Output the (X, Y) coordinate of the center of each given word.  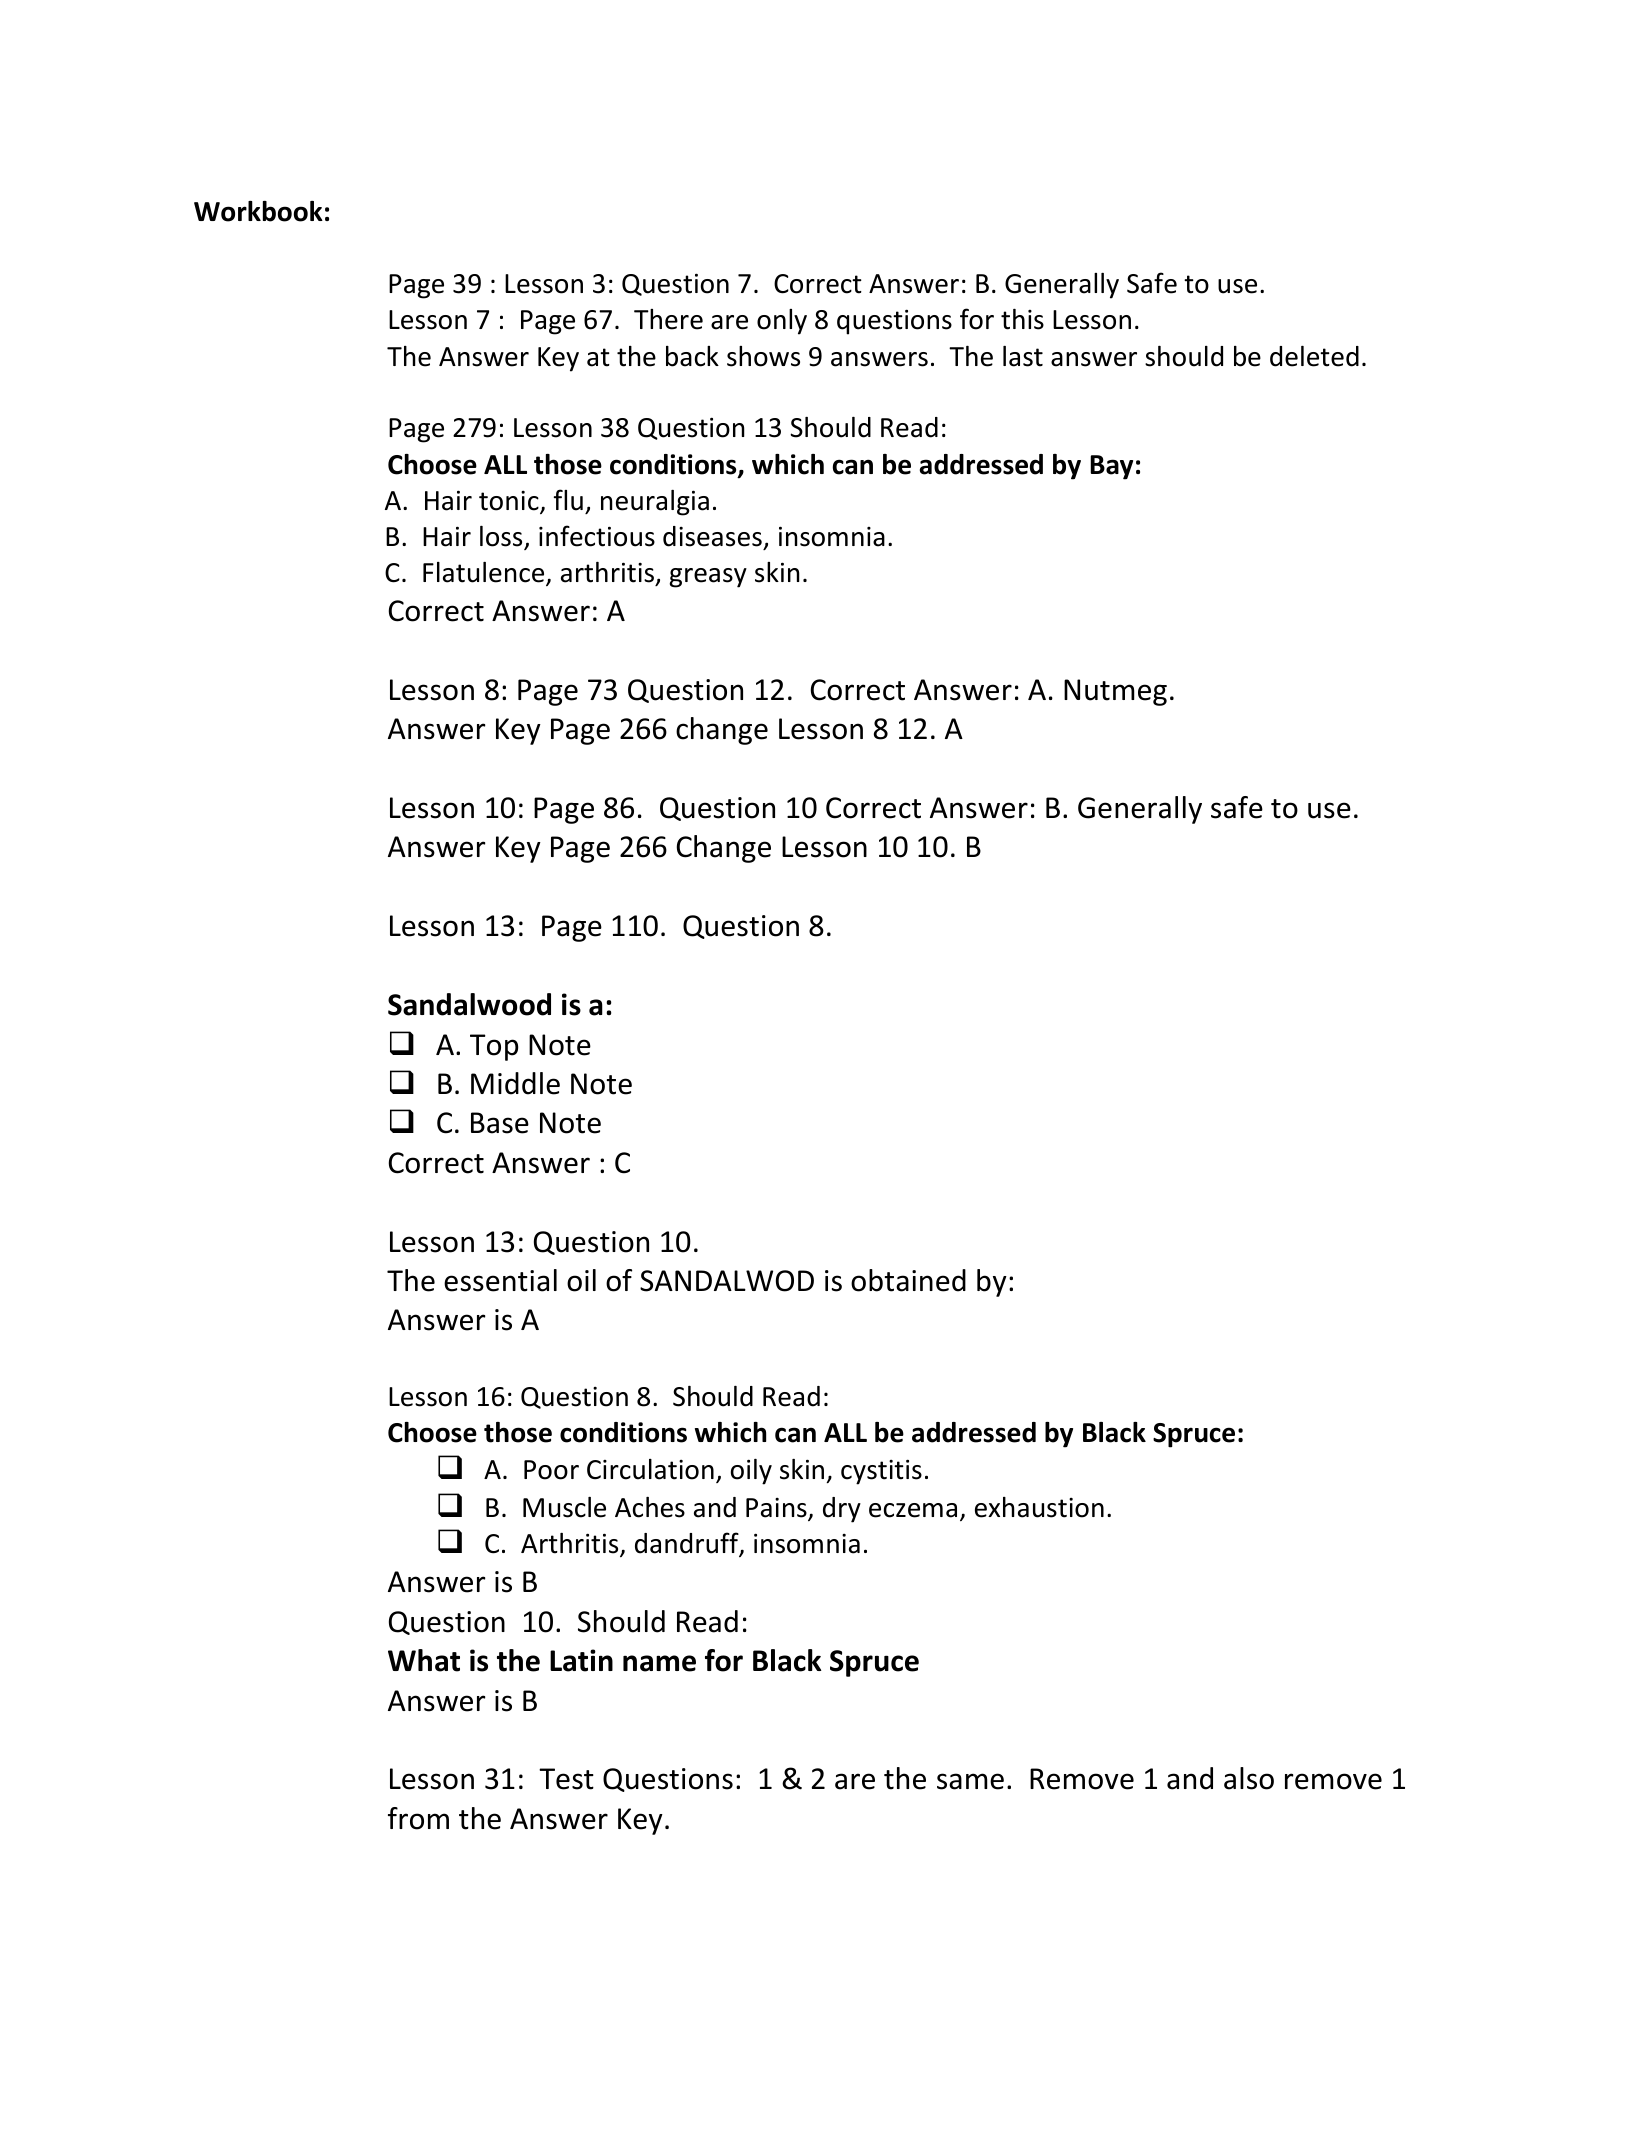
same (970, 1781)
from (418, 1818)
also (1249, 1778)
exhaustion (1039, 1507)
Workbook (258, 211)
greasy (708, 578)
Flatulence (485, 573)
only (782, 322)
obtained (908, 1280)
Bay (1111, 467)
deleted (1314, 356)
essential (500, 1280)
